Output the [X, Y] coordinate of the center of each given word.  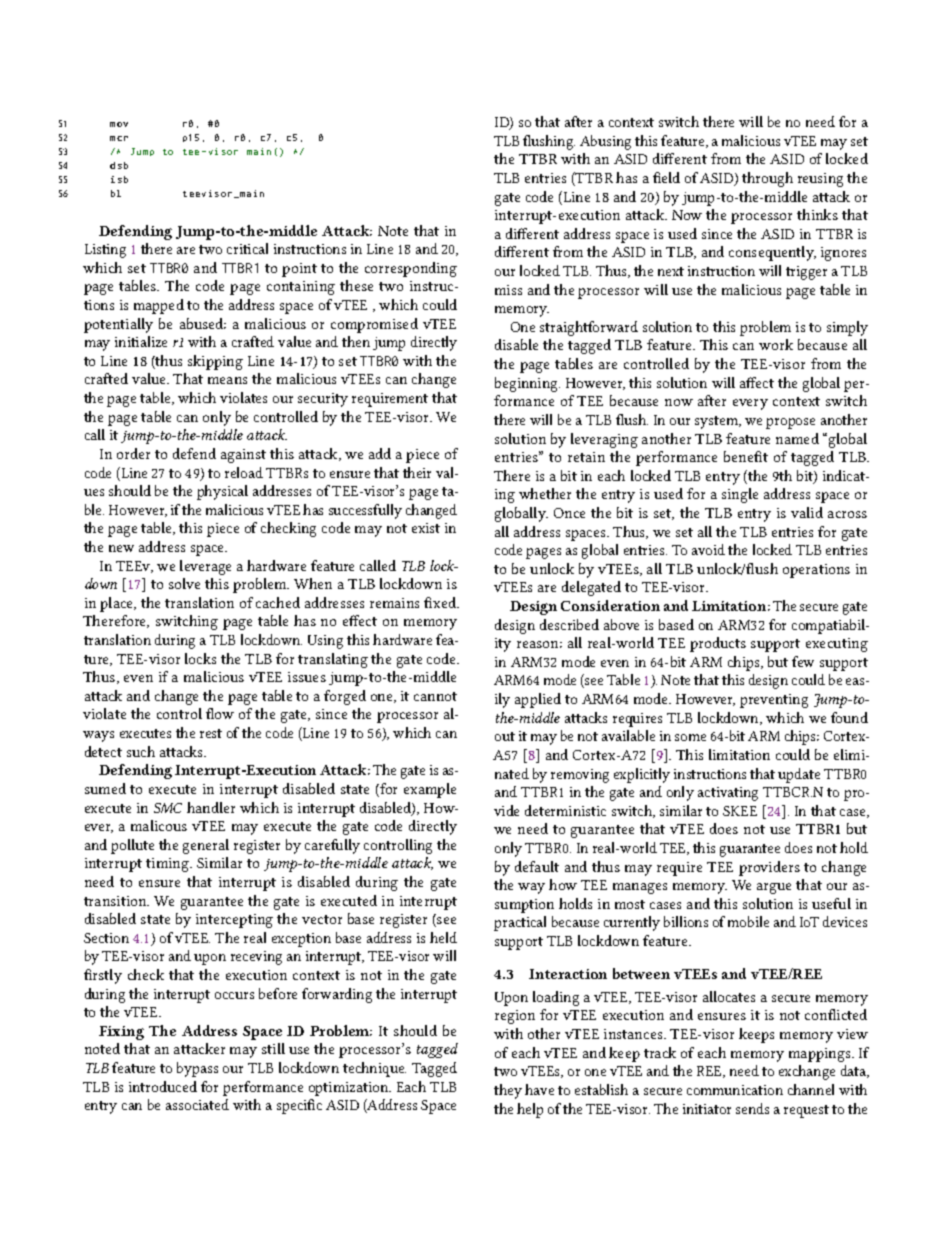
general [206, 846]
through [767, 179]
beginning [527, 384]
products [718, 644]
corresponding [411, 269]
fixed [441, 602]
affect [757, 382]
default [537, 866]
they [508, 1091]
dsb [119, 165]
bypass [197, 1069]
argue [774, 888]
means [227, 380]
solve [184, 583]
